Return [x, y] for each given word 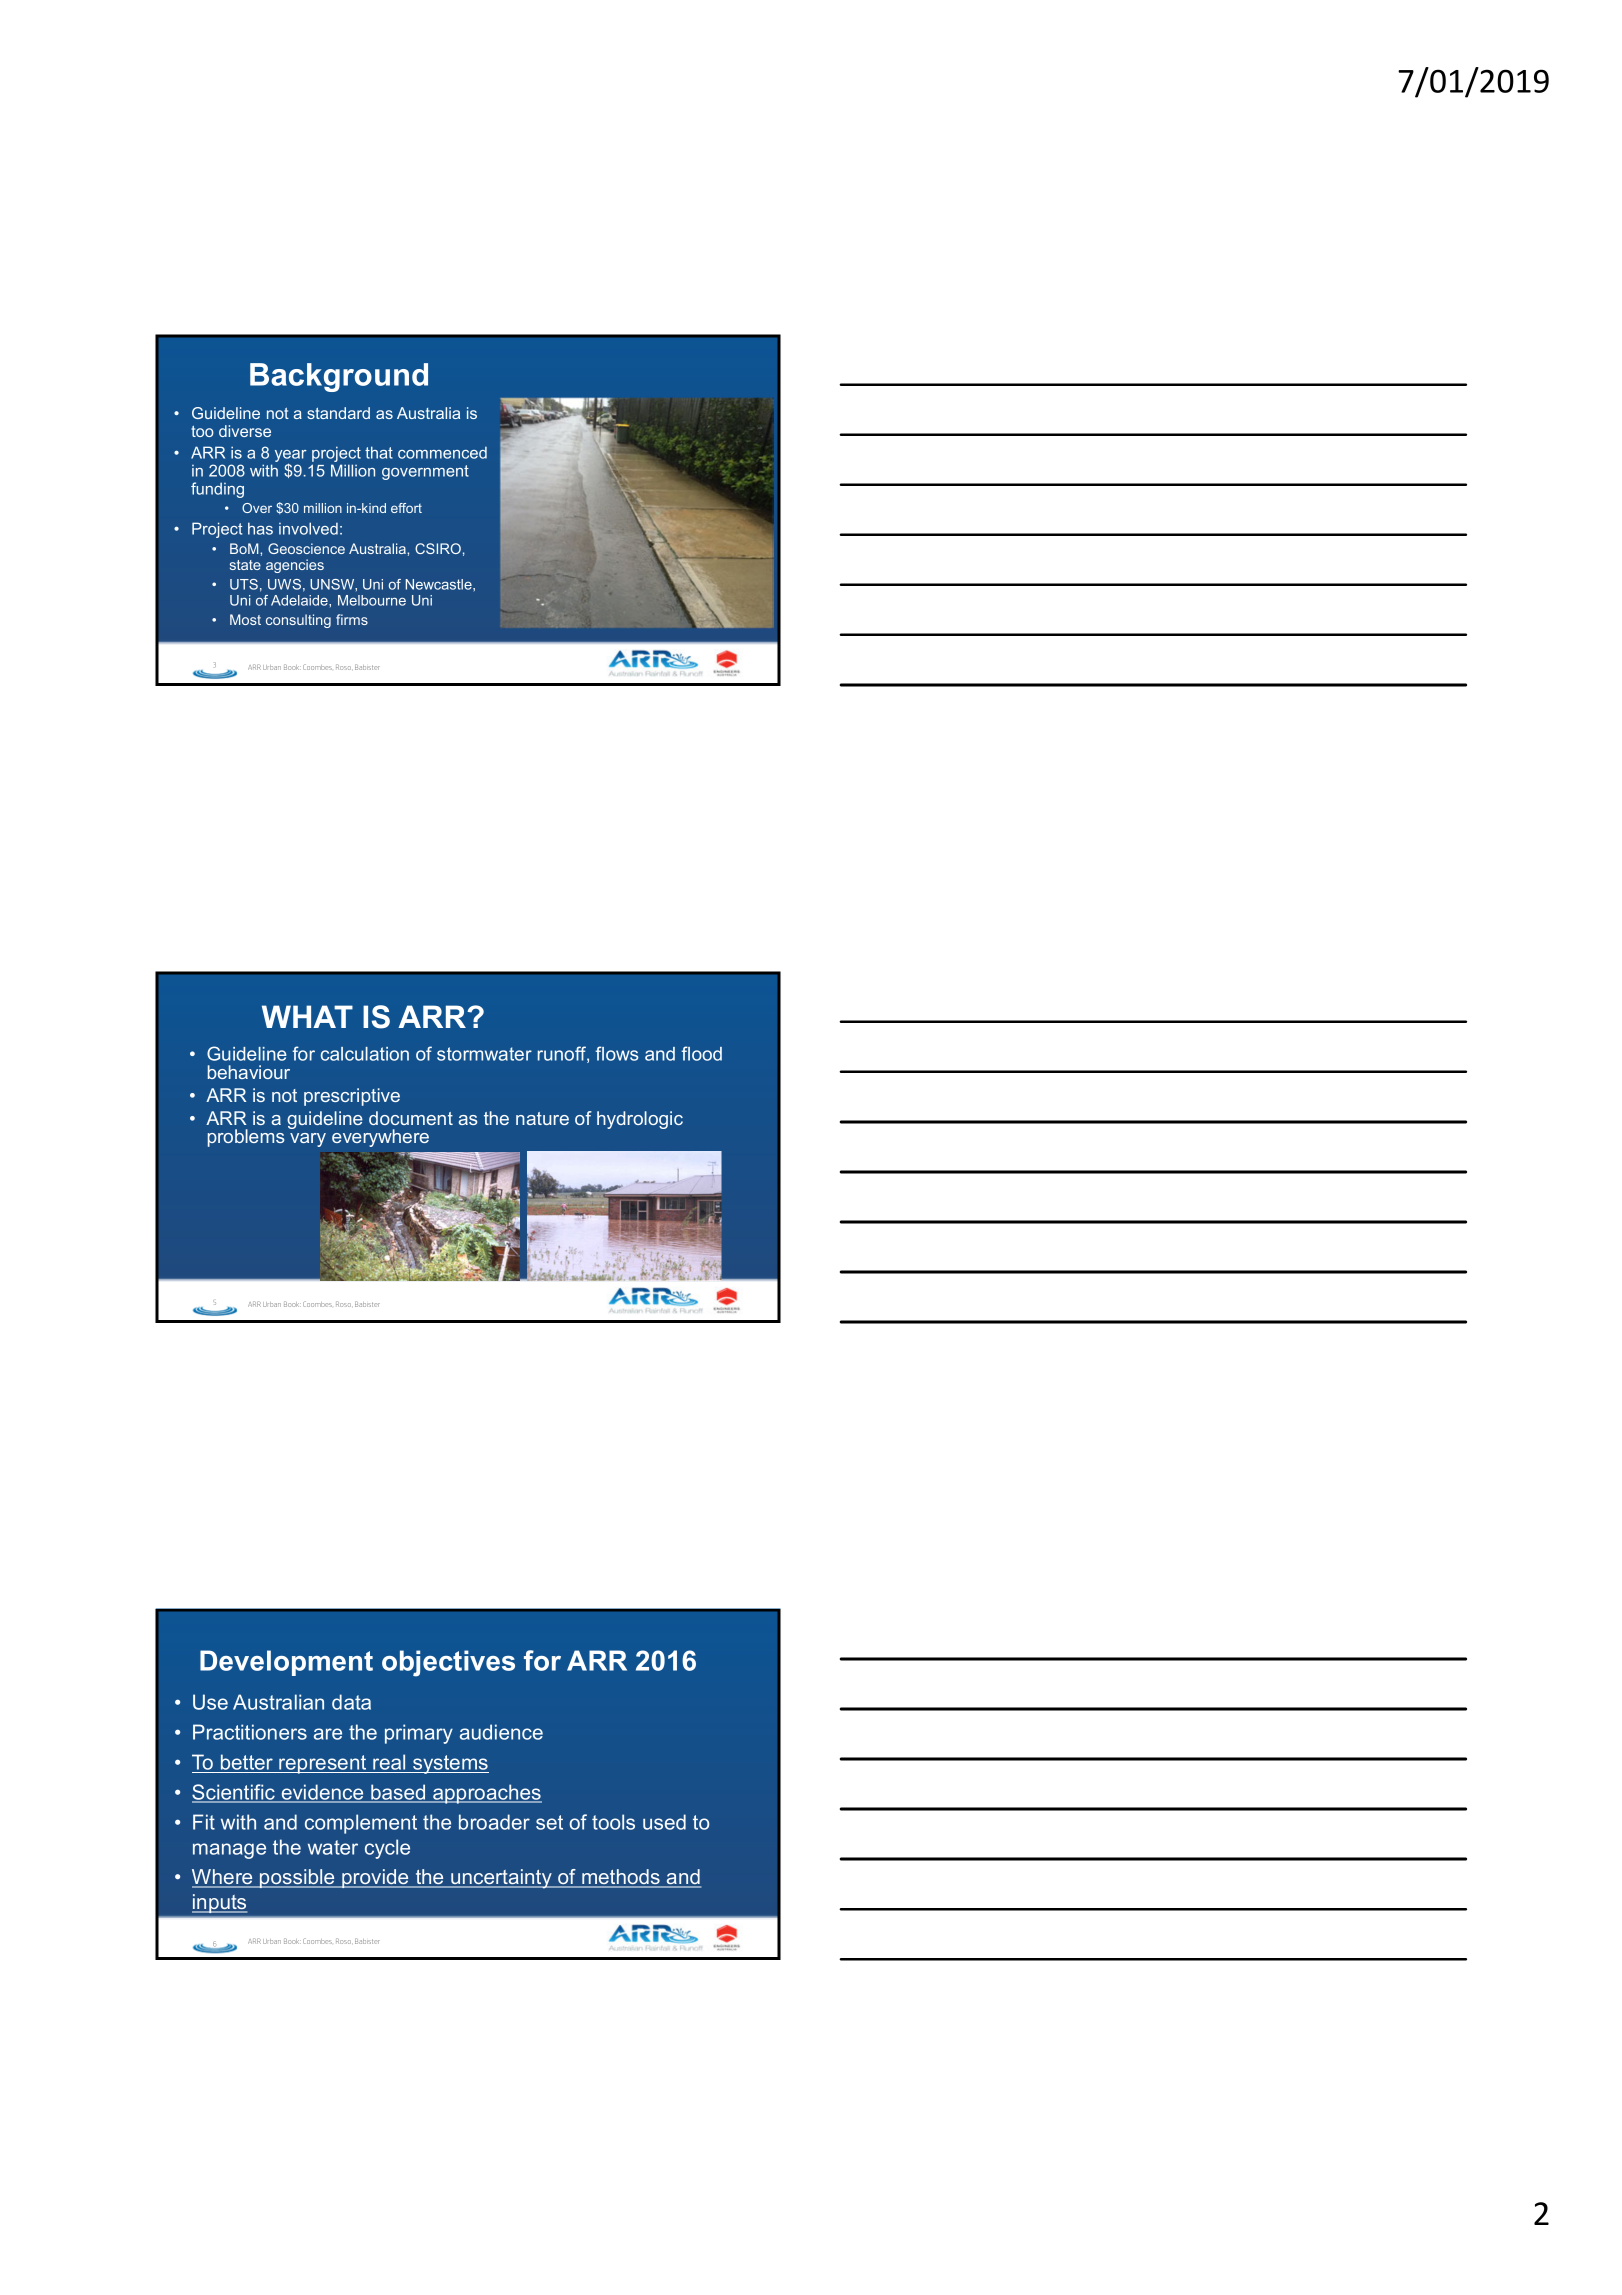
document [411, 1118]
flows [617, 1053]
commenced [442, 453]
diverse [245, 431]
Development [286, 1663]
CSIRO [438, 548]
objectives [448, 1663]
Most [245, 619]
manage [229, 1851]
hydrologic [640, 1120]
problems [246, 1138]
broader [494, 1822]
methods [621, 1878]
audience [501, 1732]
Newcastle [440, 584]
